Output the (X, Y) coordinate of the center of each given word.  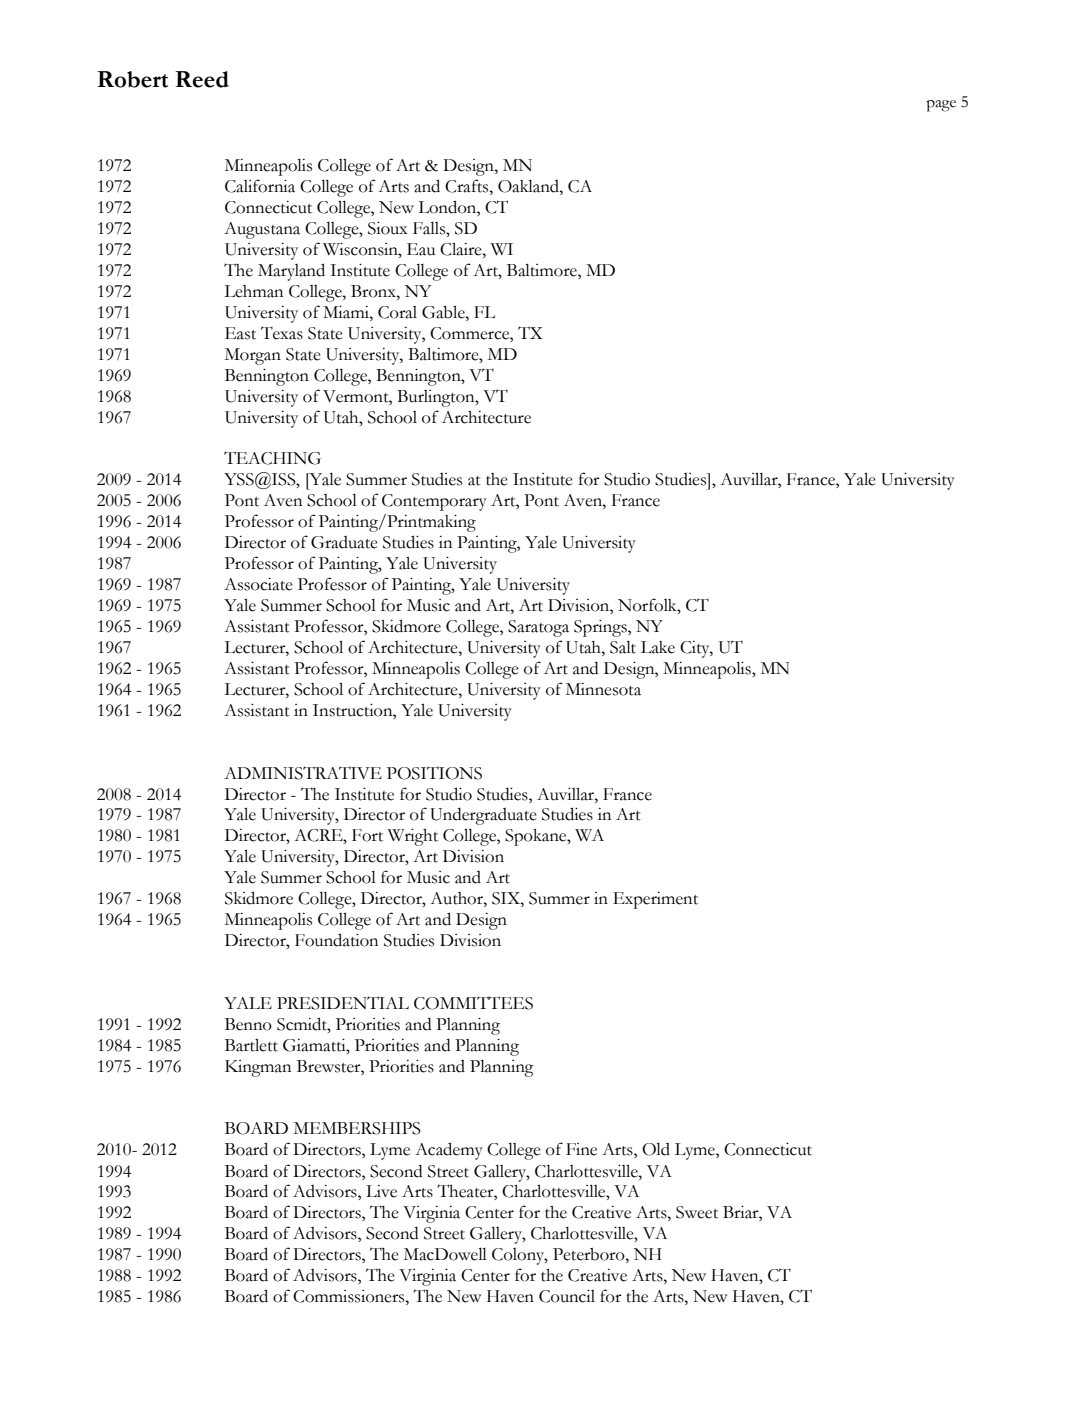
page (941, 106)
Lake (658, 647)
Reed (202, 79)
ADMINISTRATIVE (303, 773)
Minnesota (603, 689)
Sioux (387, 228)
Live (381, 1191)
